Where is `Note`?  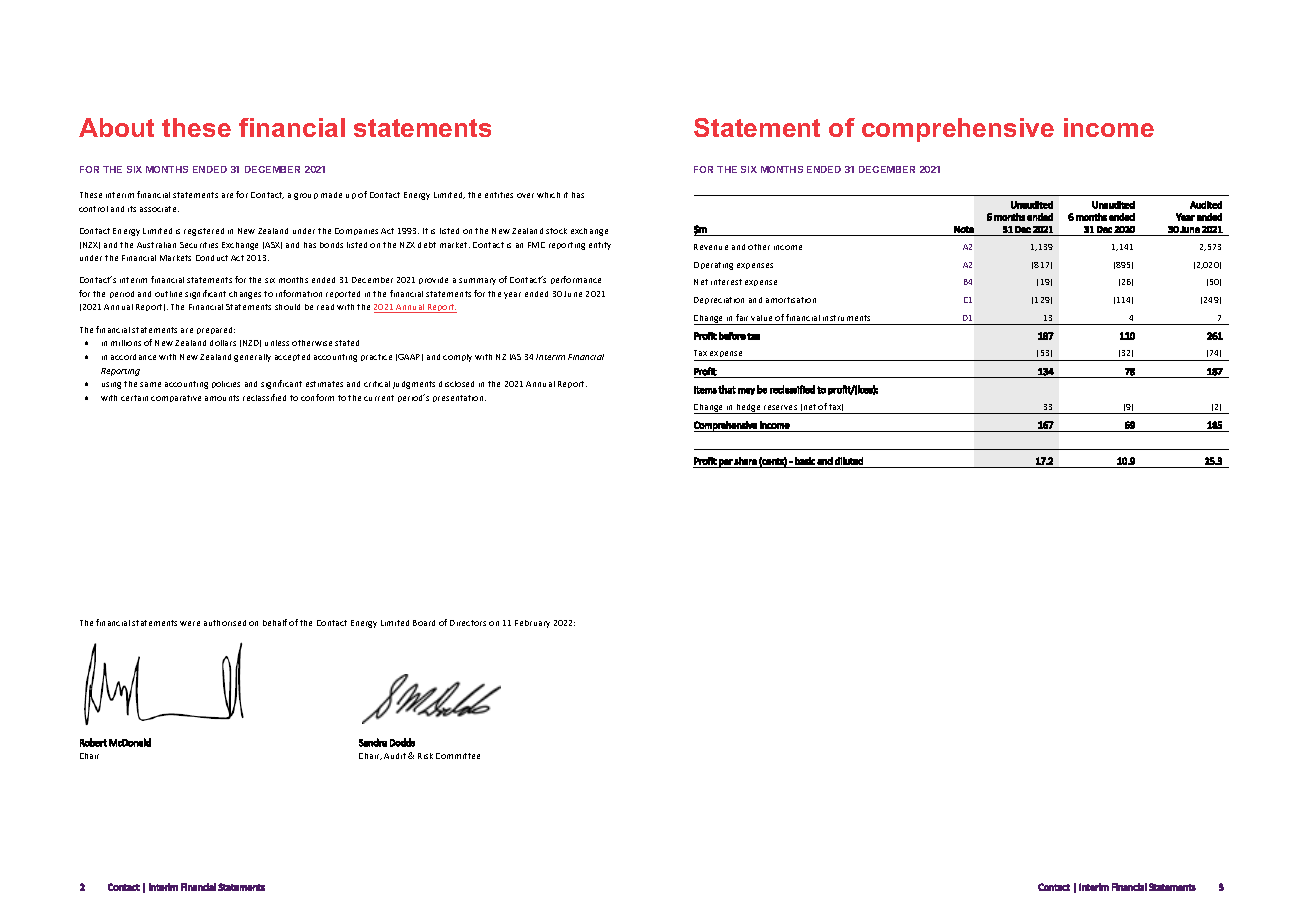
Note is located at coordinates (964, 229).
